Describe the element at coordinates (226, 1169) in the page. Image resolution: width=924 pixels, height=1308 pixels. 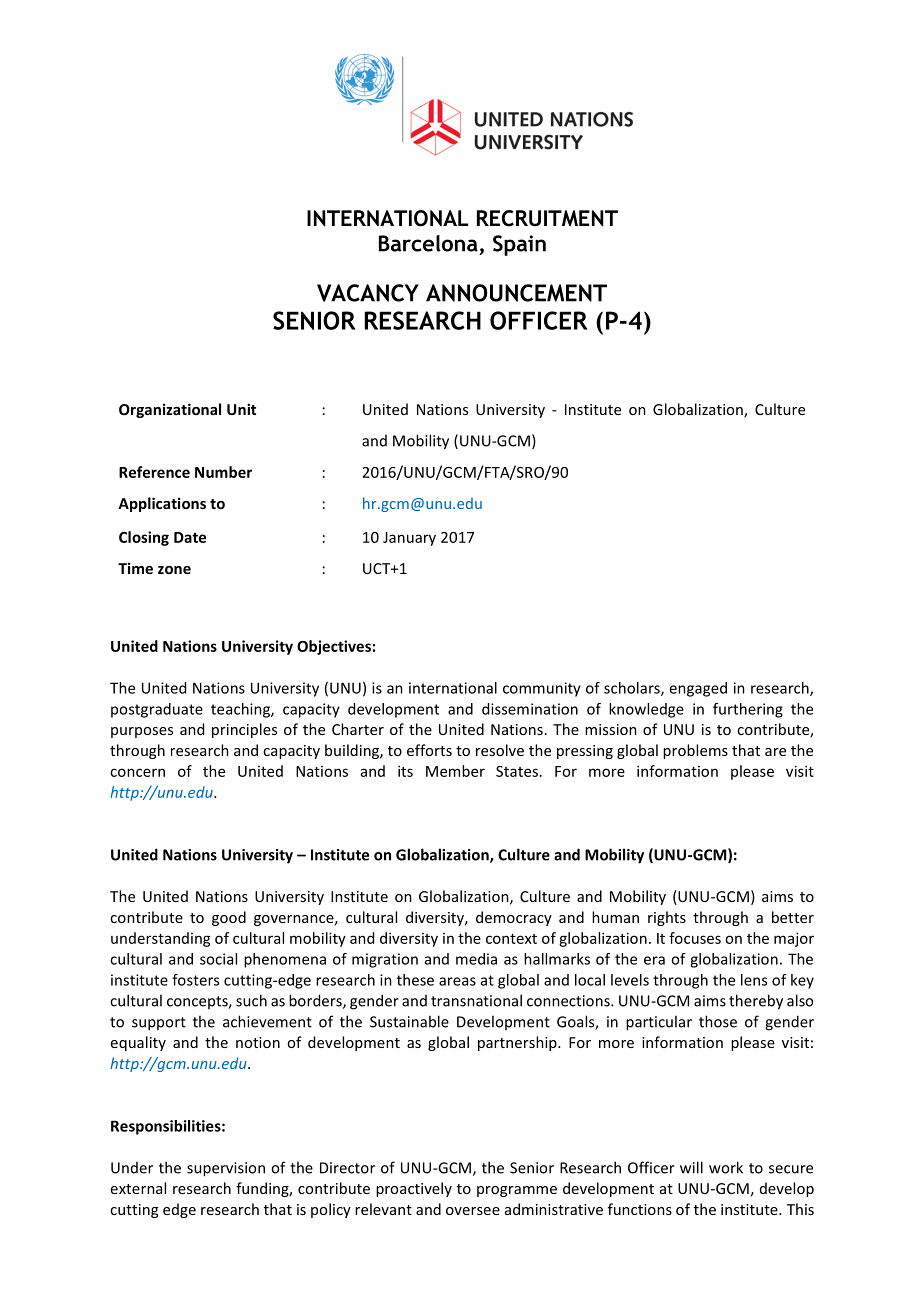
I see `supervision` at that location.
